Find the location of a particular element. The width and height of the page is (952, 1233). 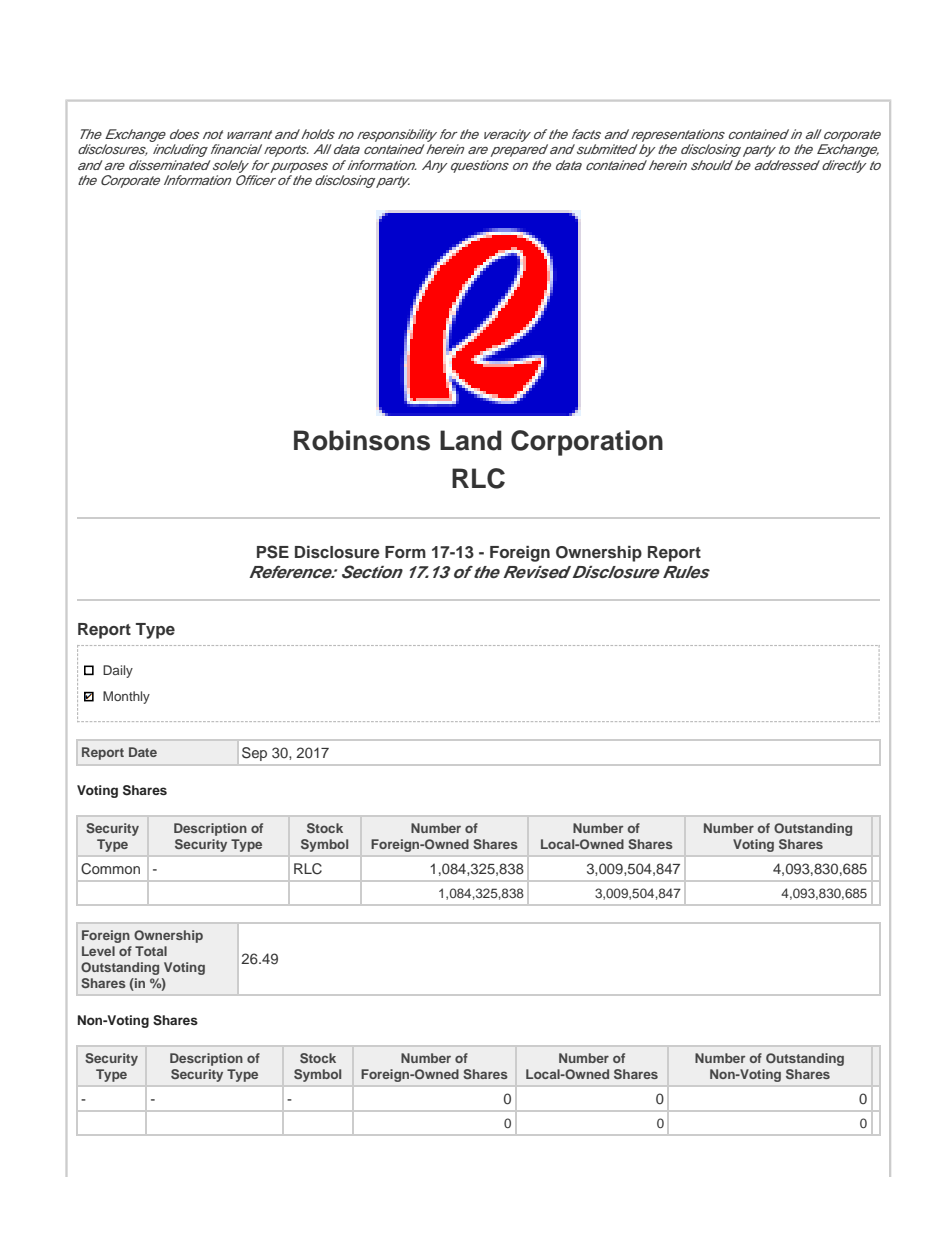

Common is located at coordinates (110, 869).
